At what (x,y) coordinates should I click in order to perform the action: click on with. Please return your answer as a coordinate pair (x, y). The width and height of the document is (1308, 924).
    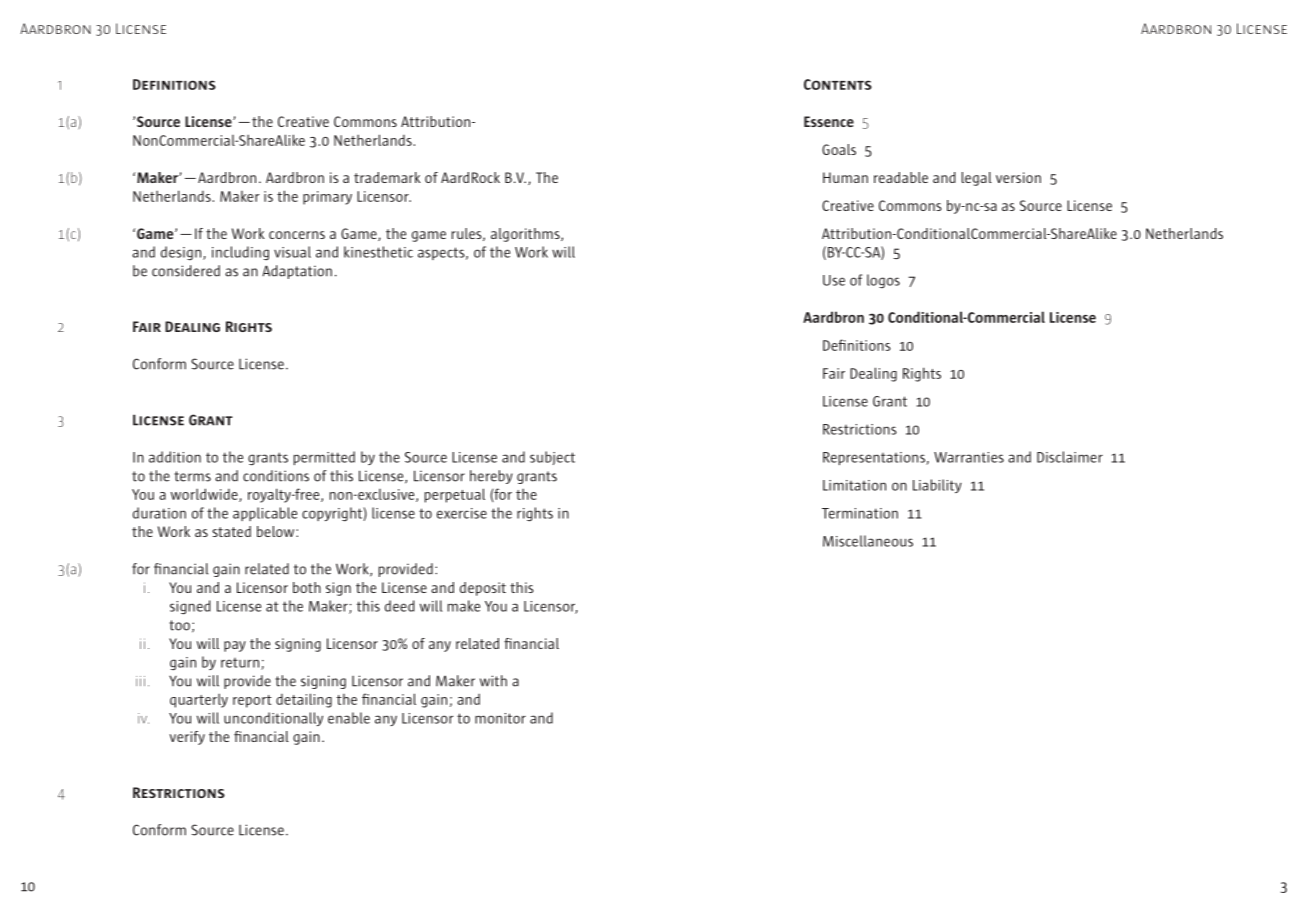
    Looking at the image, I should click on (493, 681).
